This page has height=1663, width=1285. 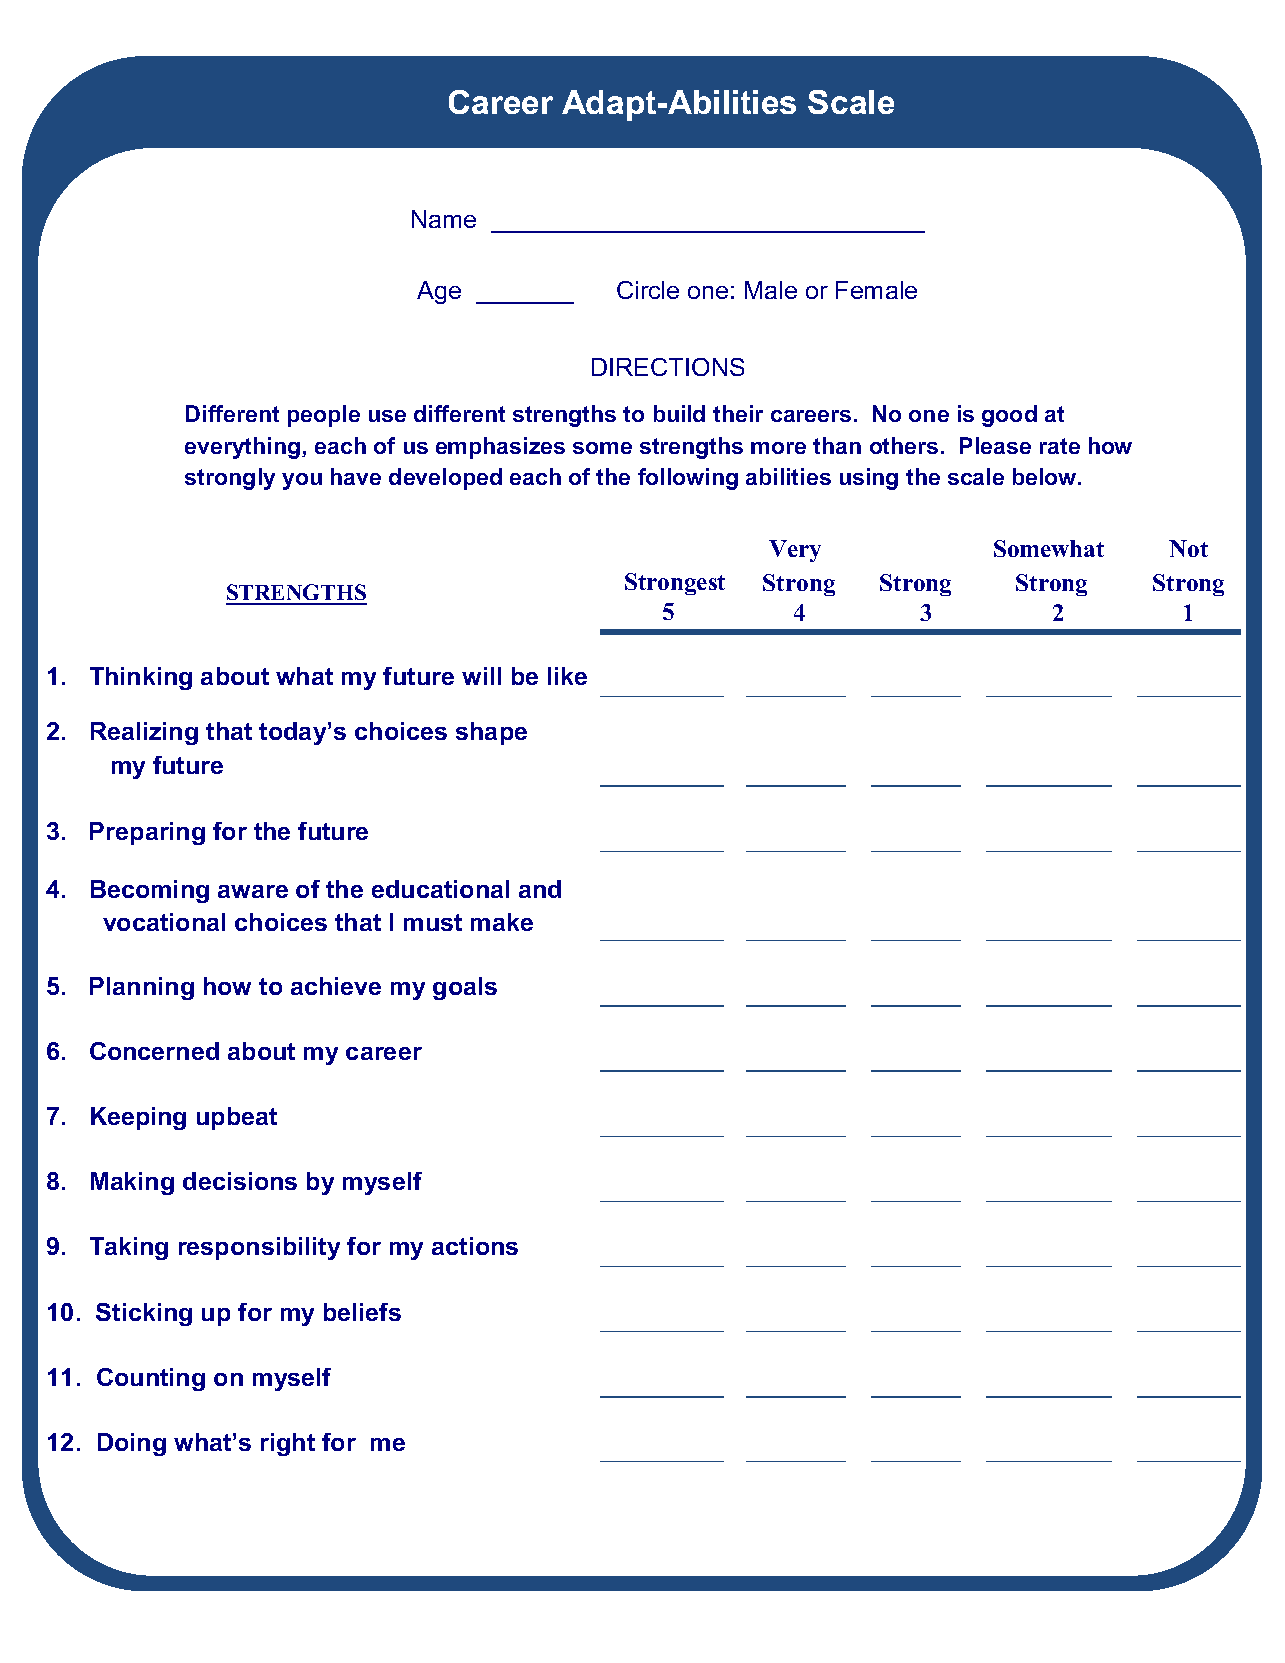 What do you see at coordinates (253, 891) in the page?
I see `aware` at bounding box center [253, 891].
